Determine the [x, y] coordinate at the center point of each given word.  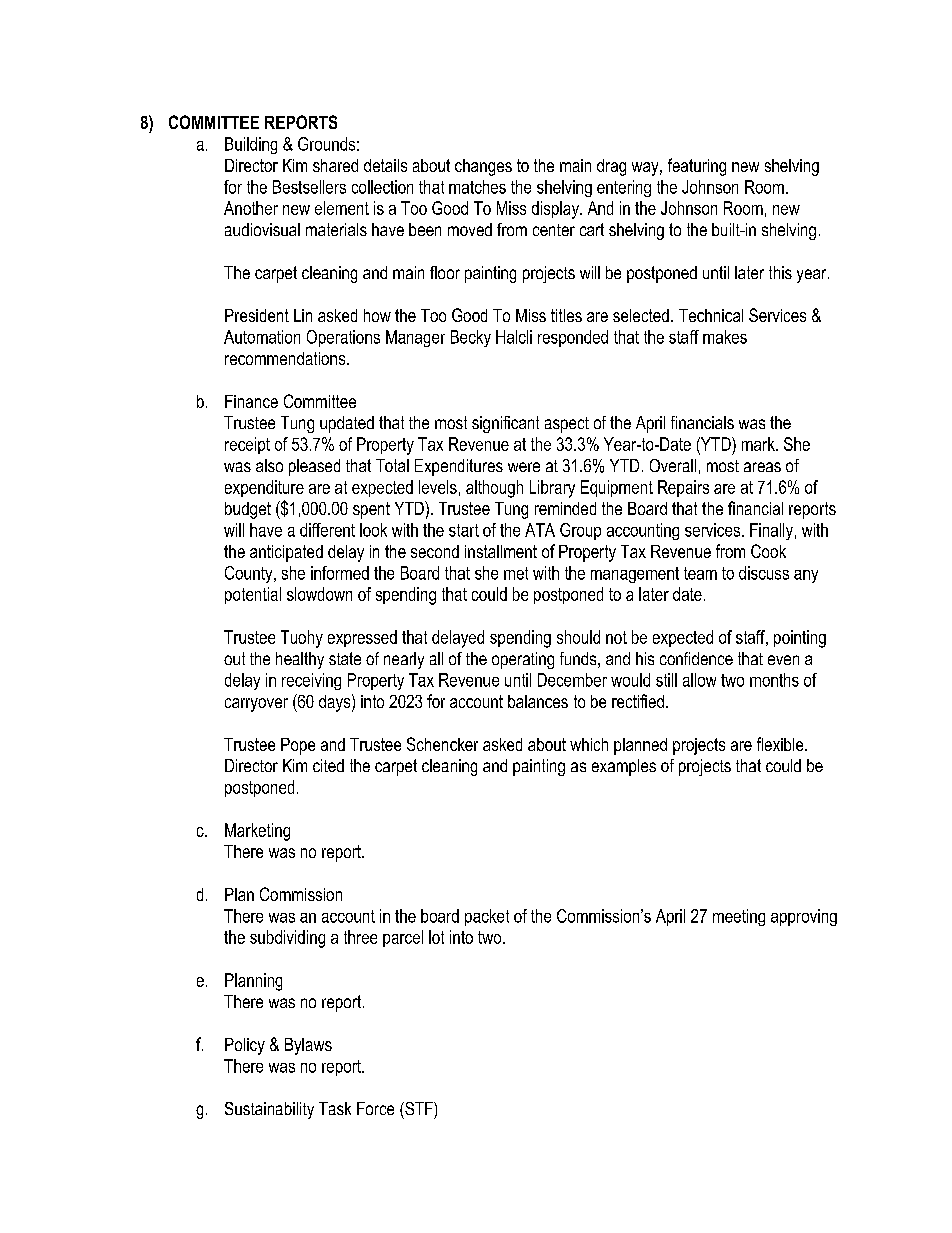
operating [523, 660]
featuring [697, 167]
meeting [739, 917]
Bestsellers [309, 187]
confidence [696, 658]
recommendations [286, 358]
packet [487, 917]
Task [335, 1108]
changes [483, 167]
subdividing [287, 939]
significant [505, 424]
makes [725, 337]
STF [419, 1108]
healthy [300, 660]
